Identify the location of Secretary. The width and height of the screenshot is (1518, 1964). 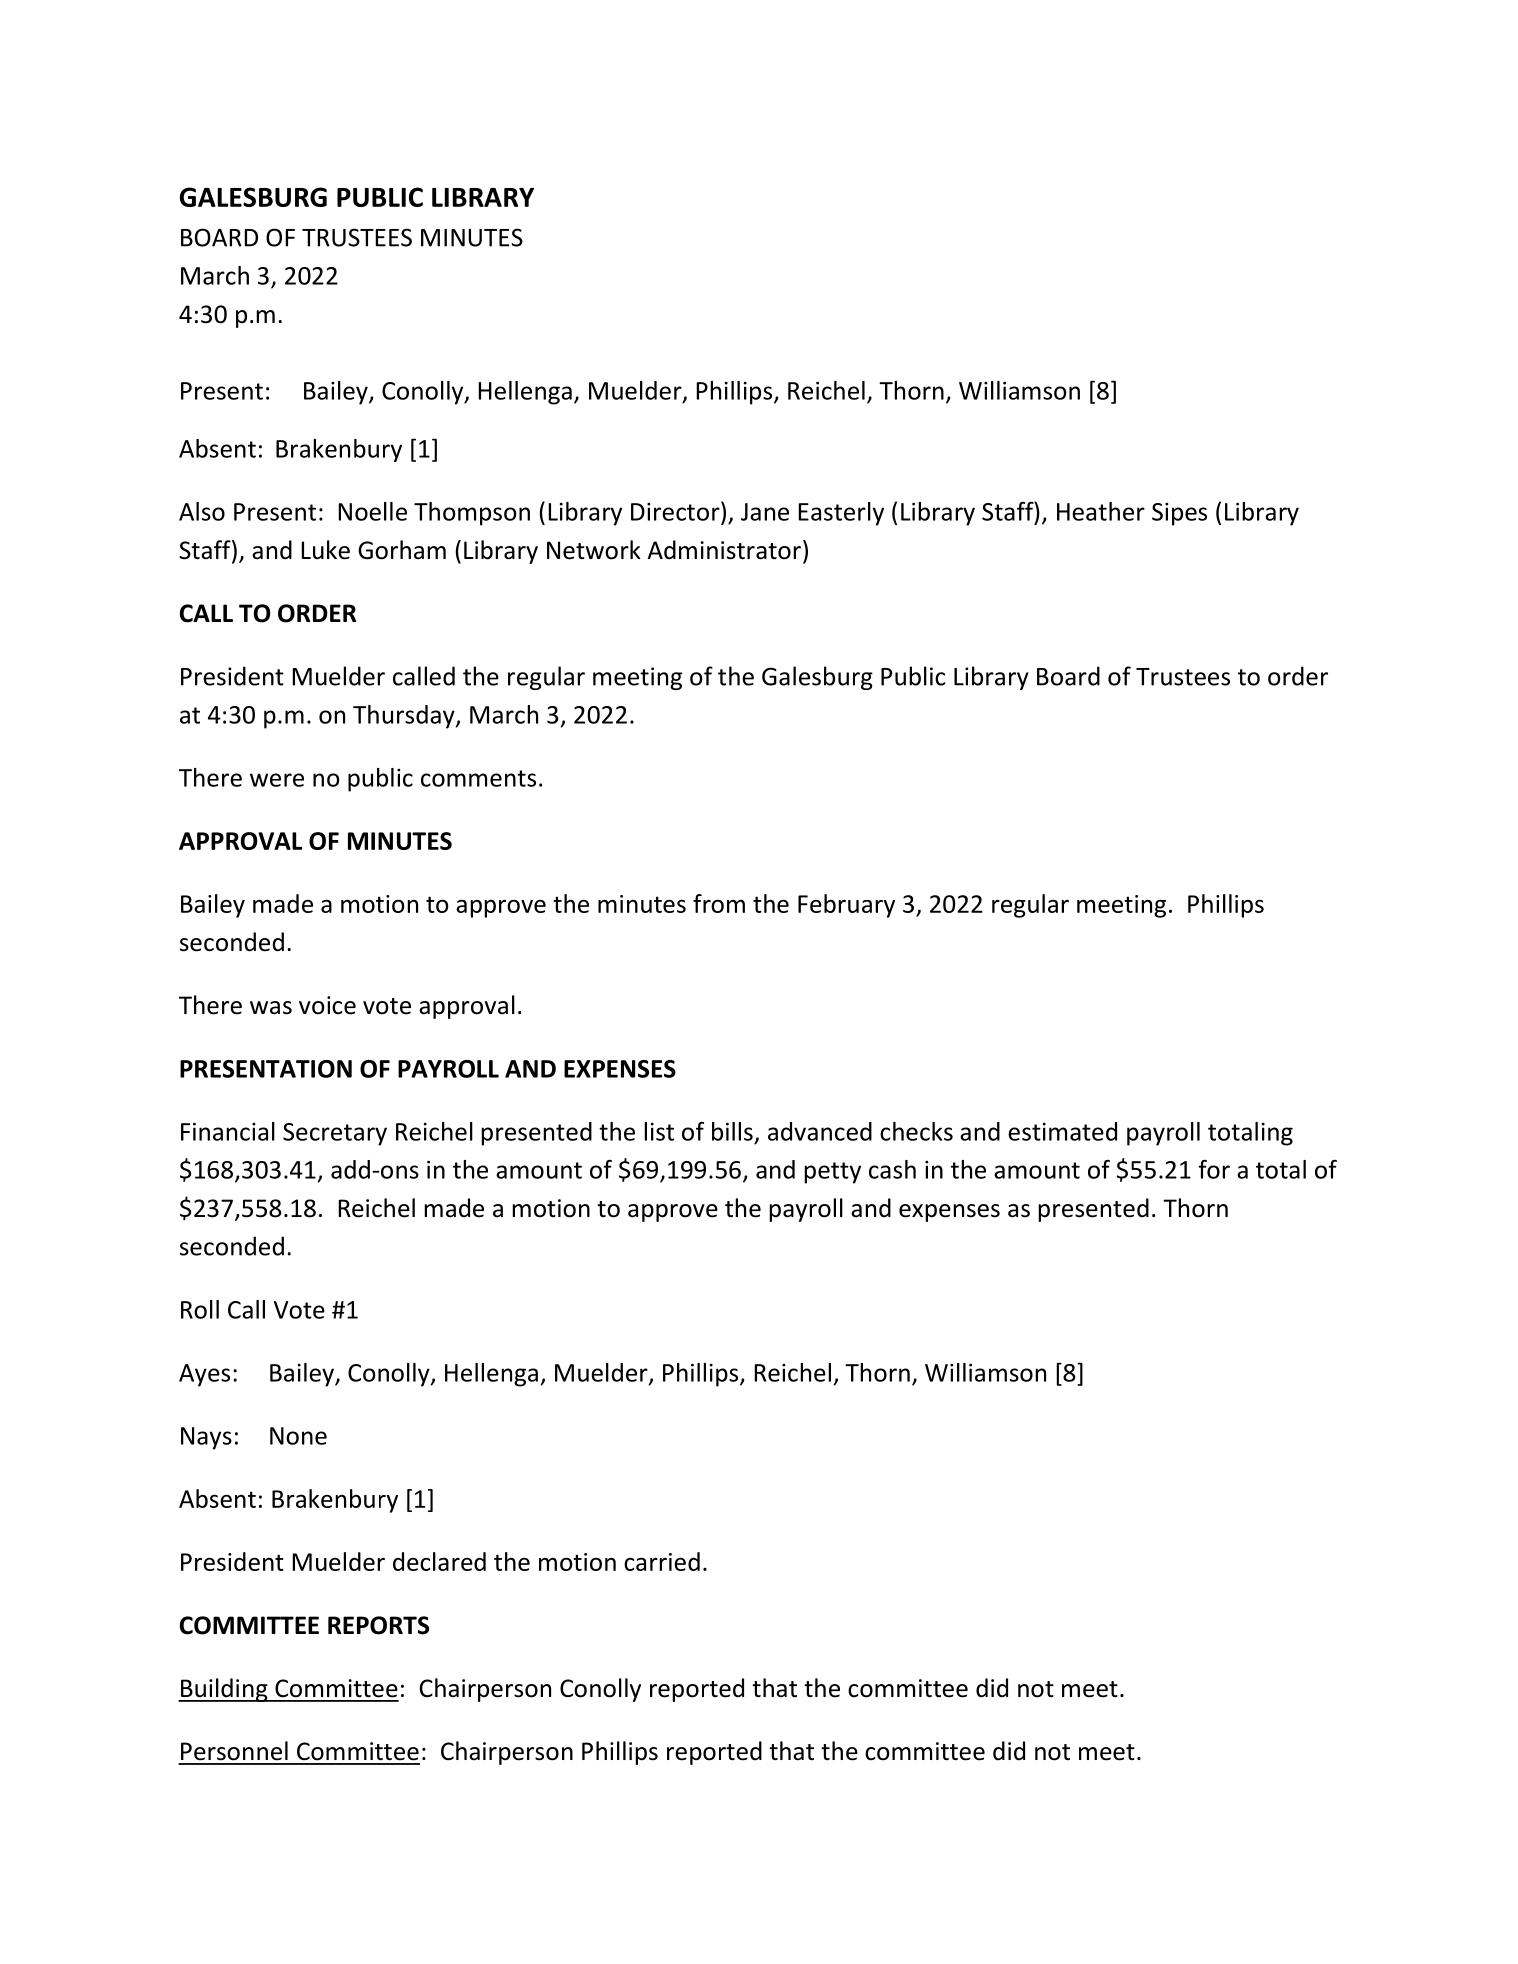
(335, 1134).
